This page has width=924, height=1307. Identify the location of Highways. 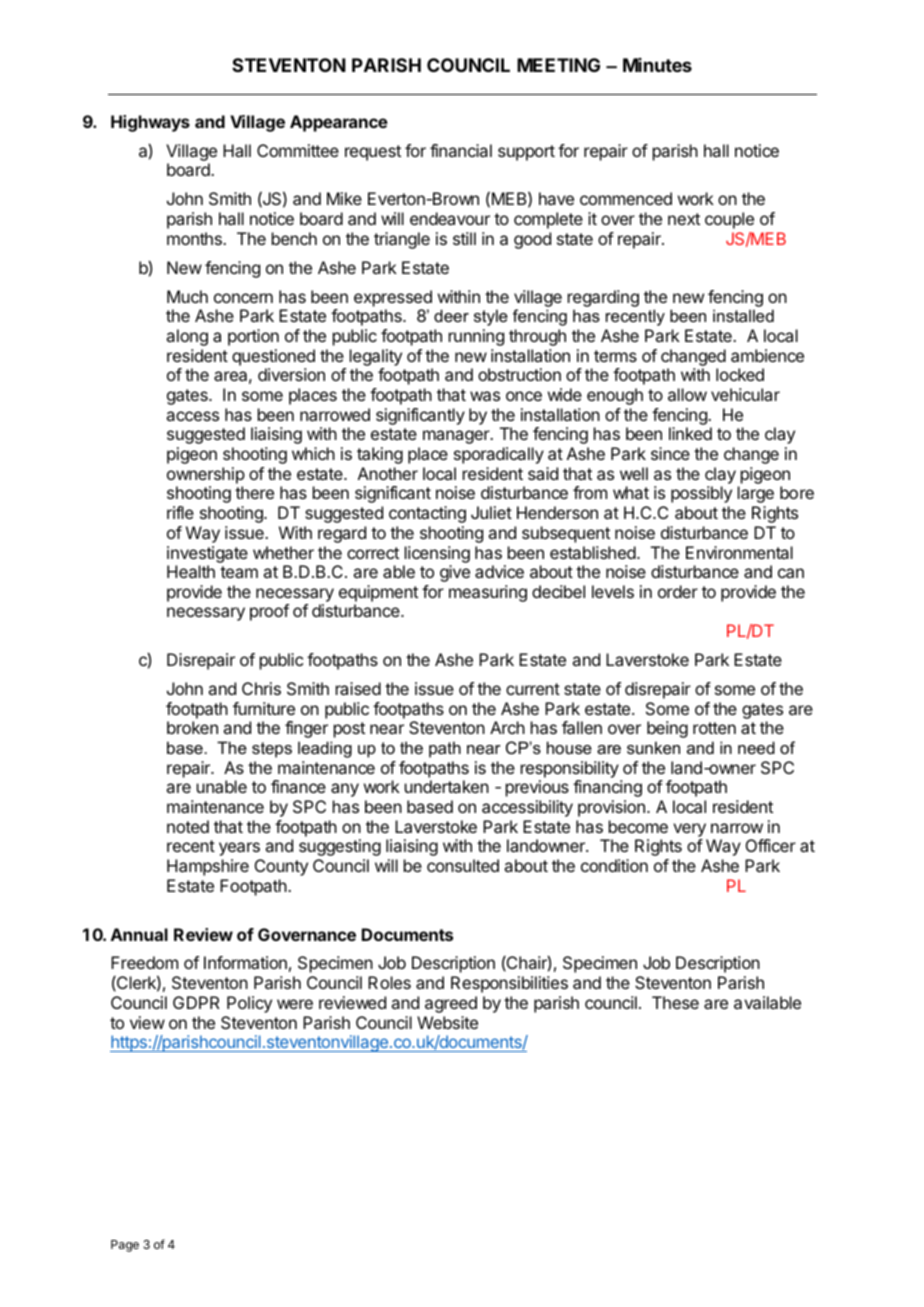
(150, 123).
